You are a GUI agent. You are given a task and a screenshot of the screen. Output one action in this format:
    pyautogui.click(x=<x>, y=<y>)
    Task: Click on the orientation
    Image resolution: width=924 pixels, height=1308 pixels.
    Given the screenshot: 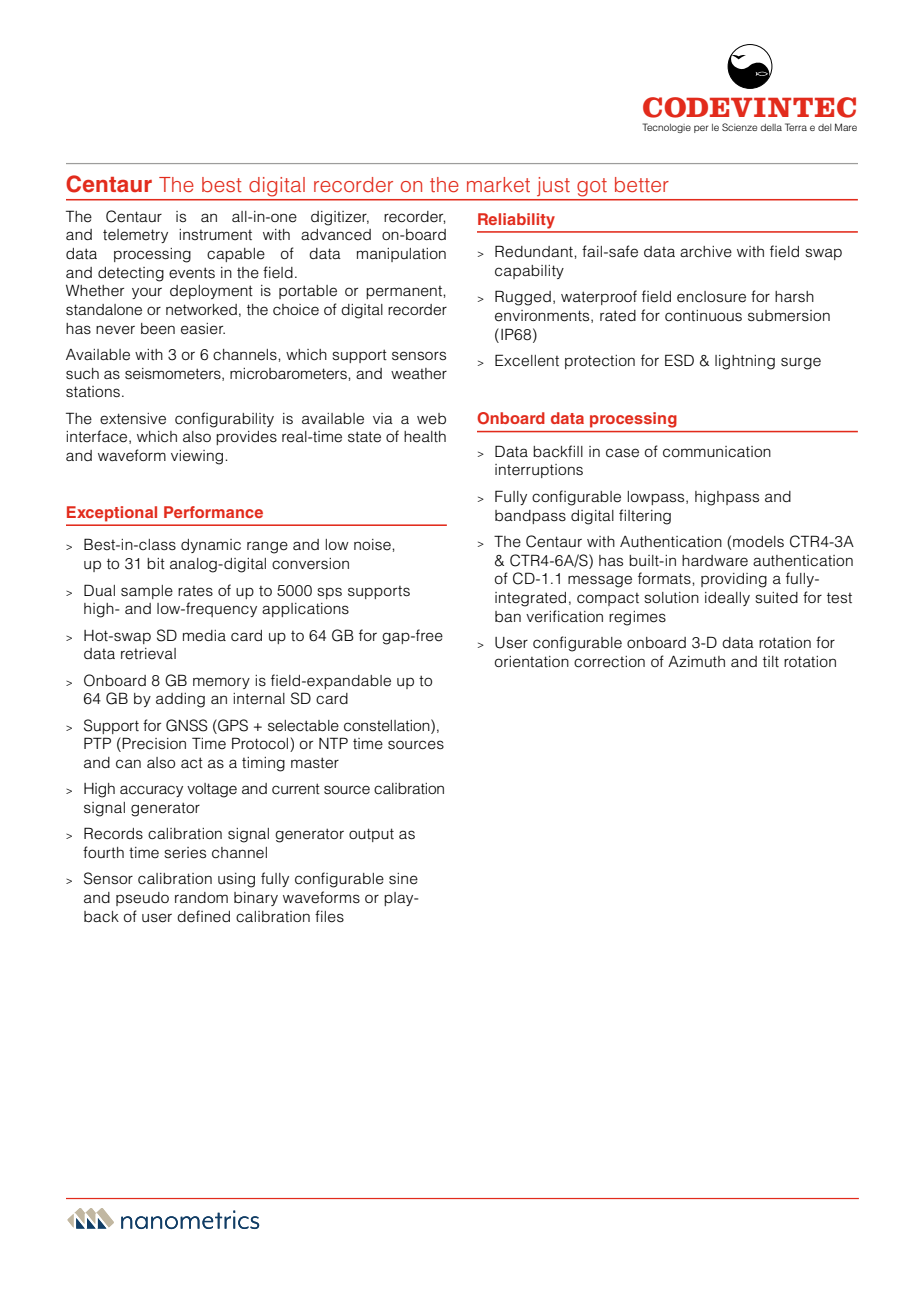 What is the action you would take?
    pyautogui.click(x=532, y=662)
